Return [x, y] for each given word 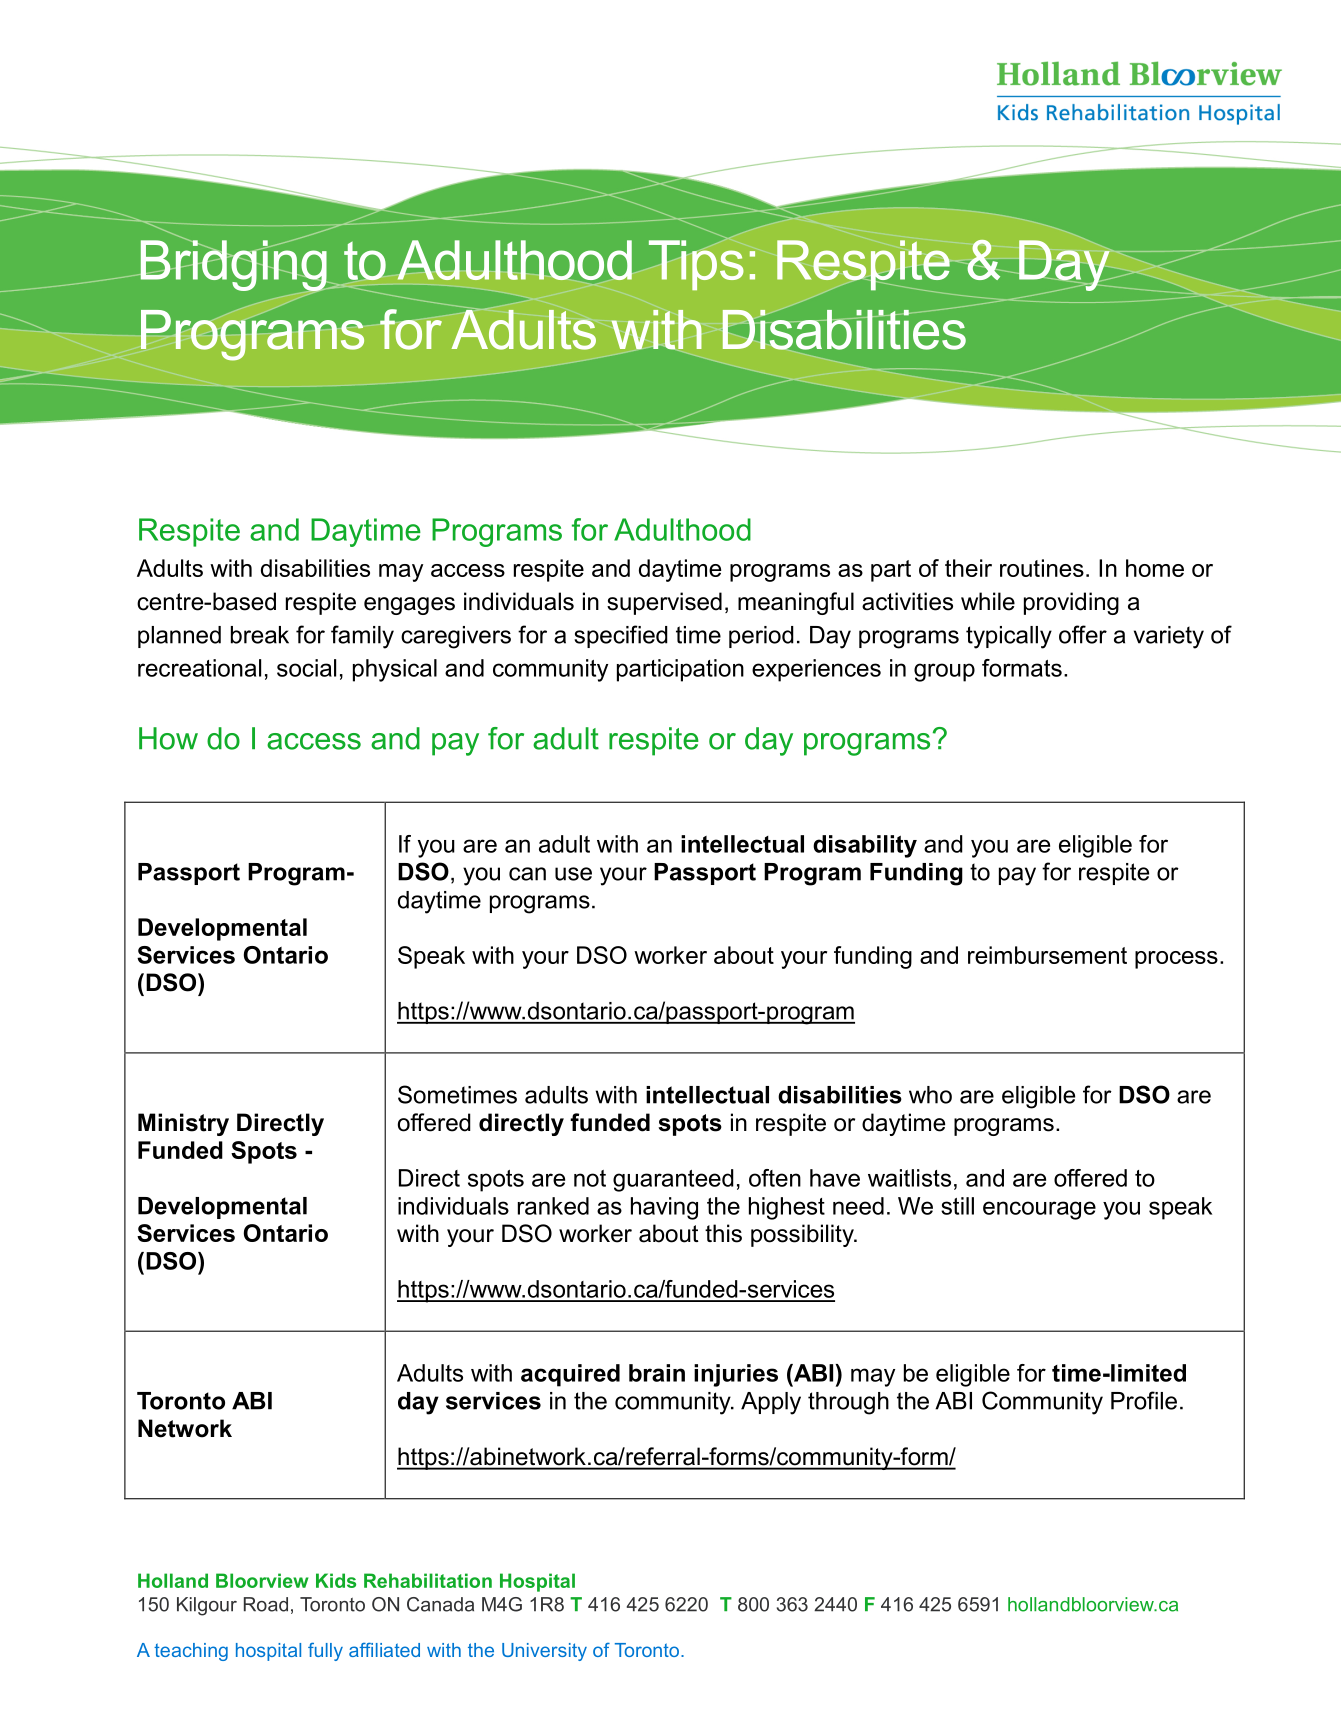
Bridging [233, 266]
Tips [696, 265]
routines [1042, 568]
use [573, 874]
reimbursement [1047, 955]
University [544, 1652]
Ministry [183, 1124]
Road [266, 1604]
